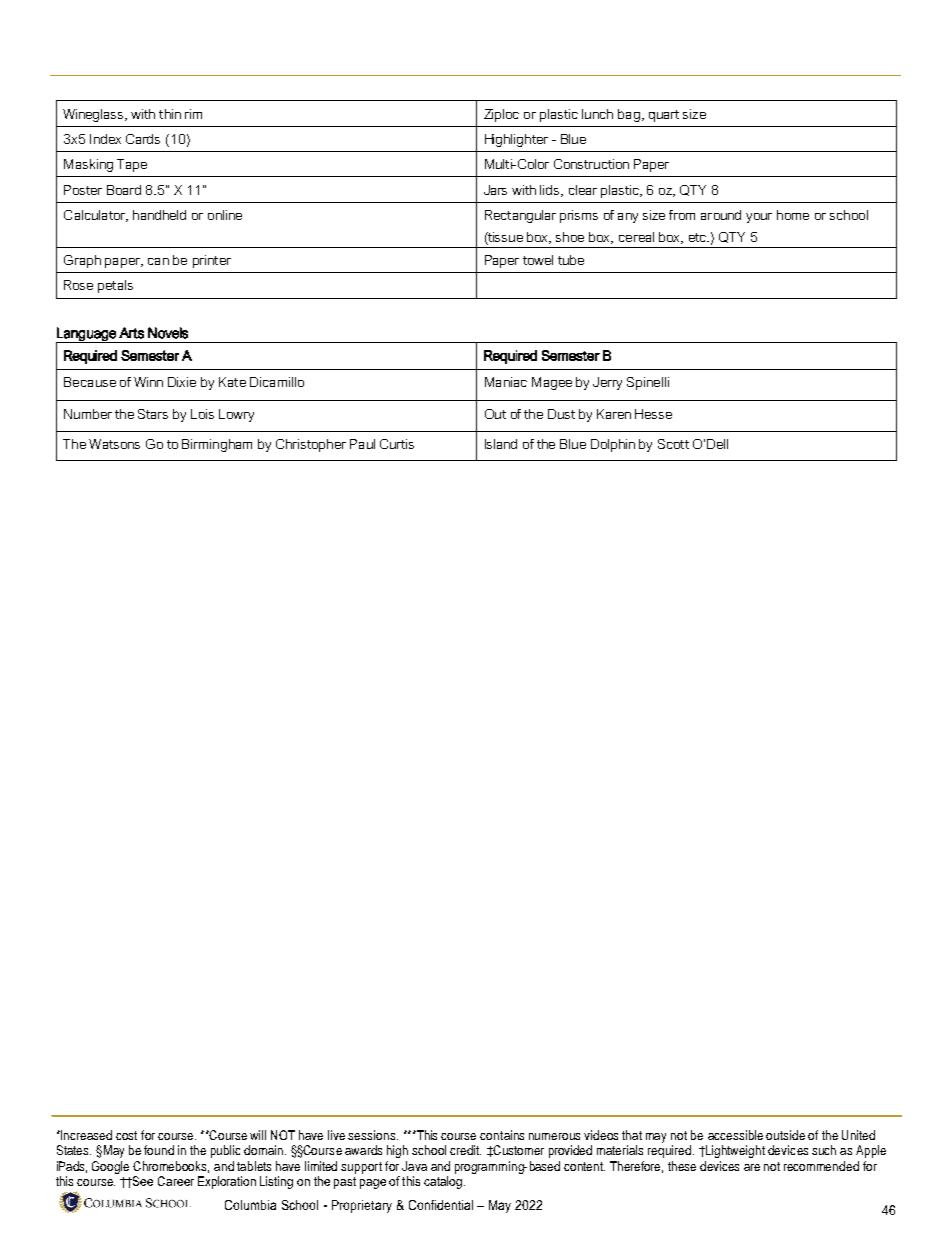  Describe the element at coordinates (501, 115) in the screenshot. I see `Ziploc` at that location.
